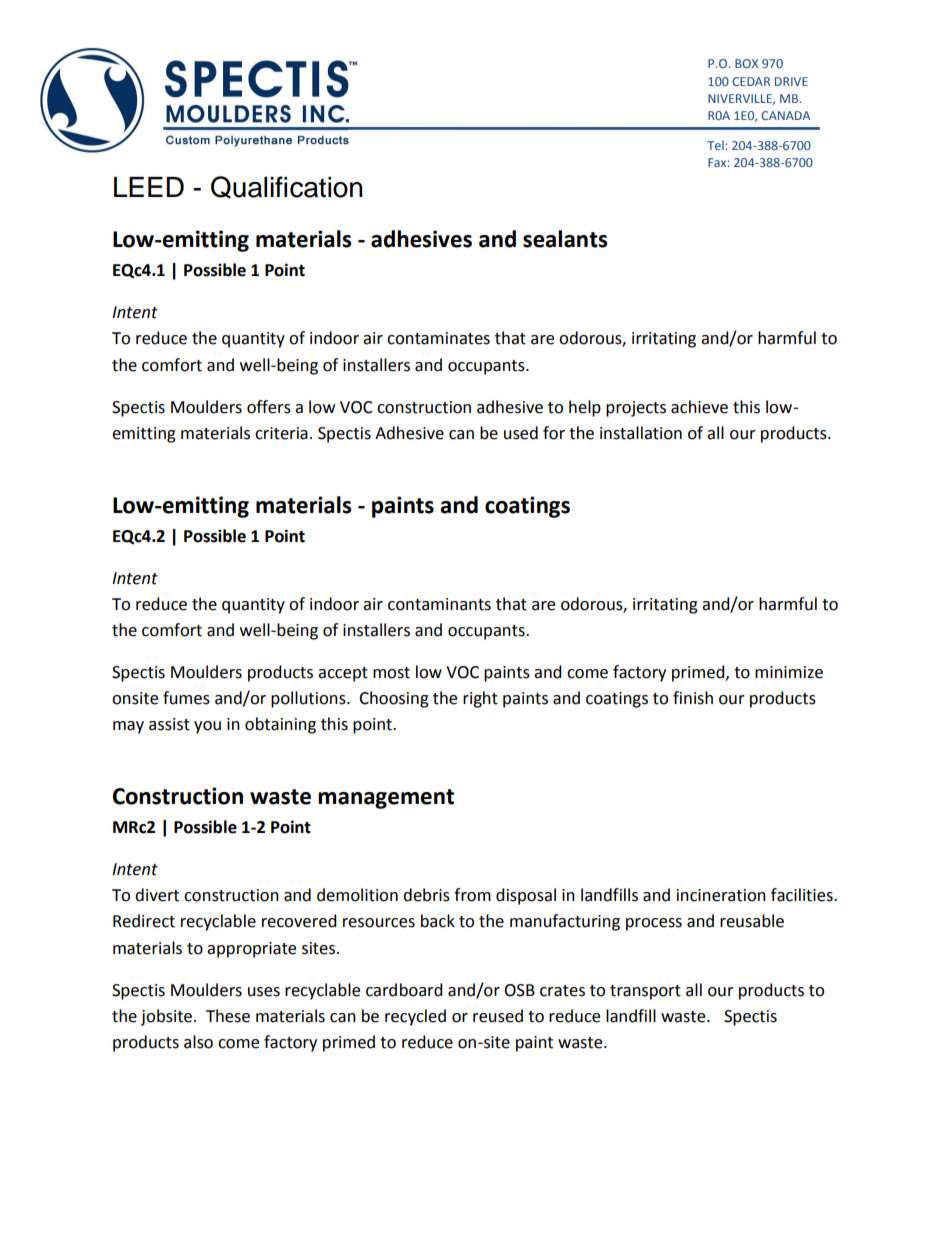  Describe the element at coordinates (287, 187) in the document. I see `Qualification` at that location.
